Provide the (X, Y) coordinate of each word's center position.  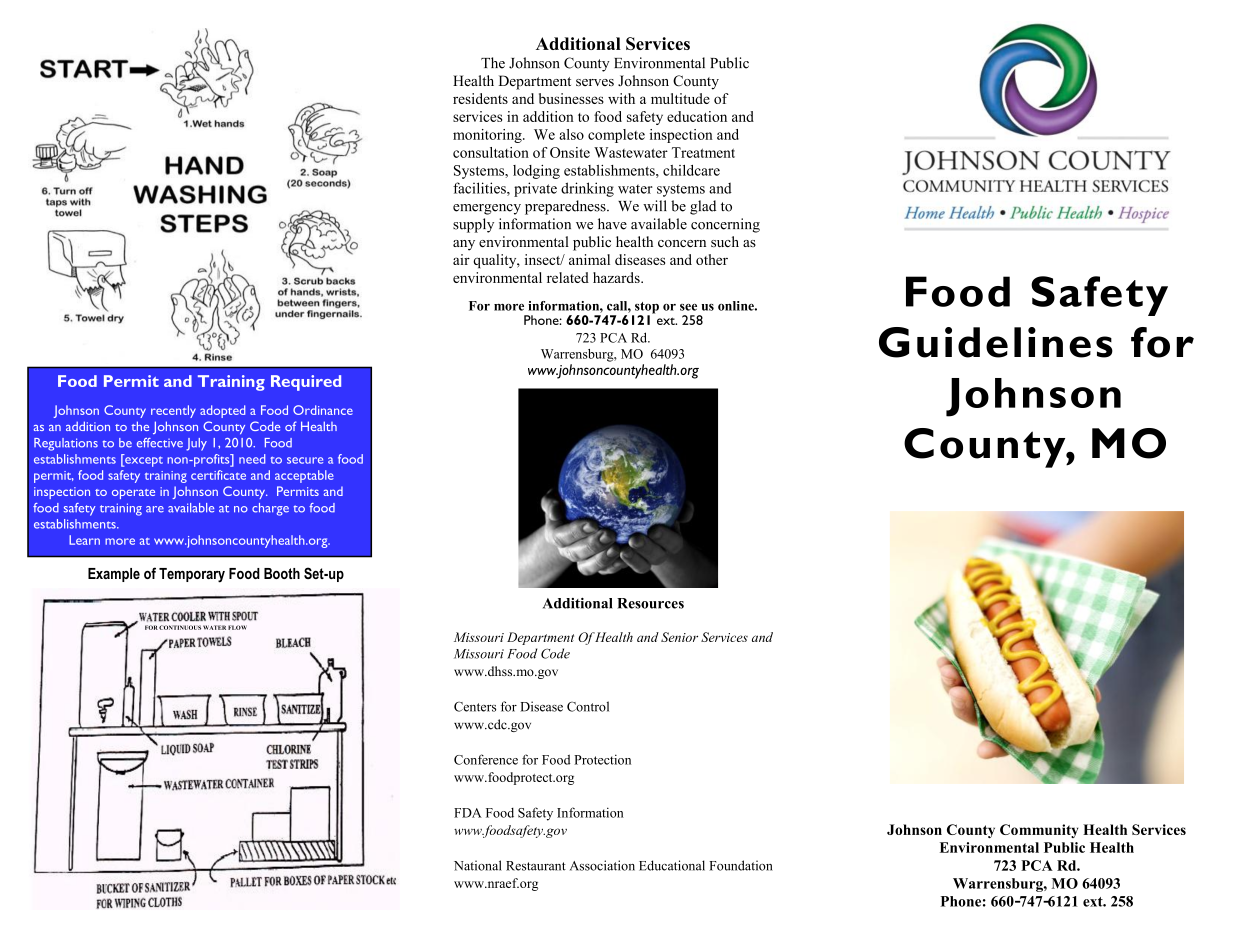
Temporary (192, 575)
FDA (468, 813)
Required (306, 383)
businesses (571, 98)
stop (646, 309)
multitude (680, 98)
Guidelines (996, 342)
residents (480, 98)
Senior (679, 637)
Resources (650, 603)
